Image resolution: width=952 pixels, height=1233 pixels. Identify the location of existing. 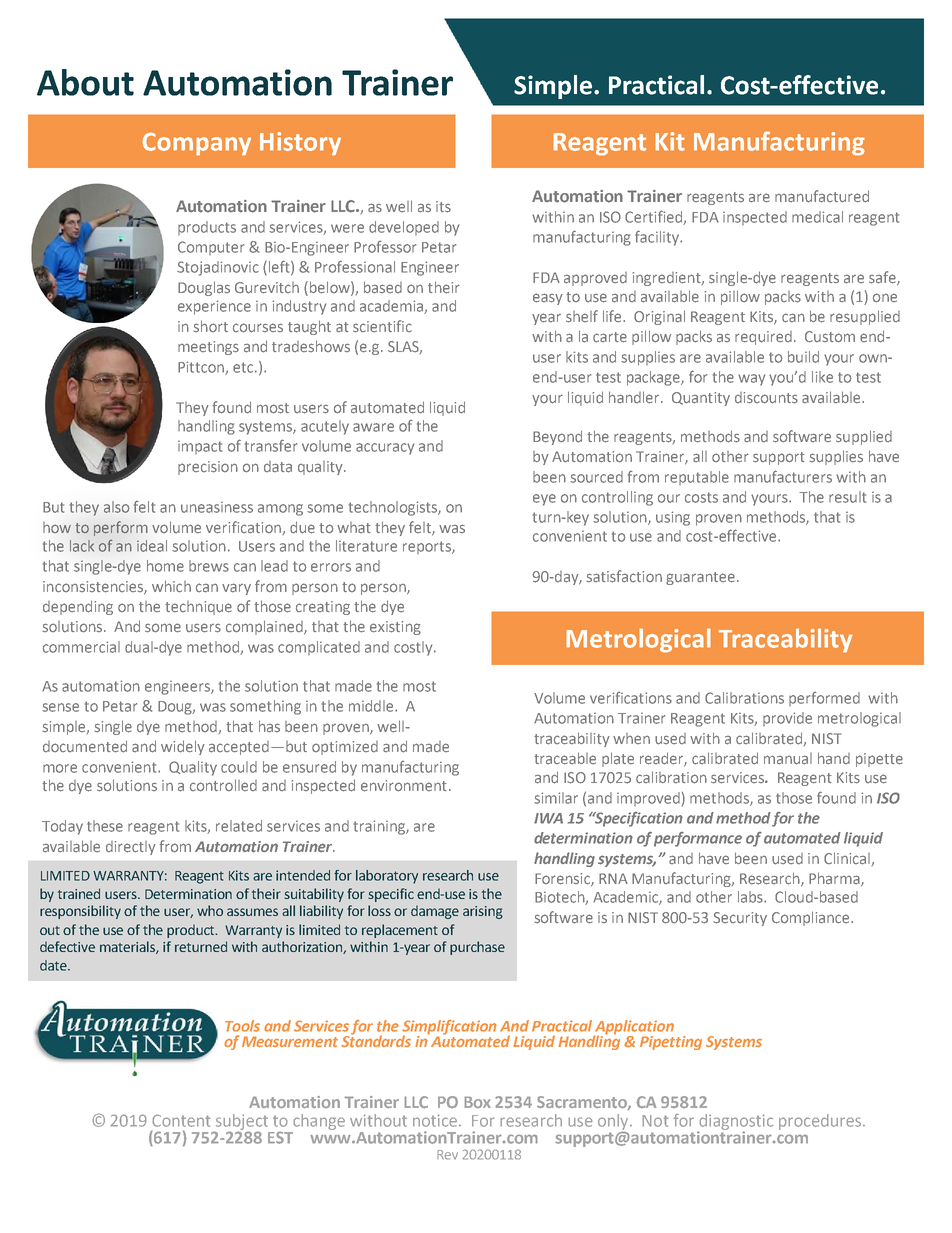
(395, 628).
